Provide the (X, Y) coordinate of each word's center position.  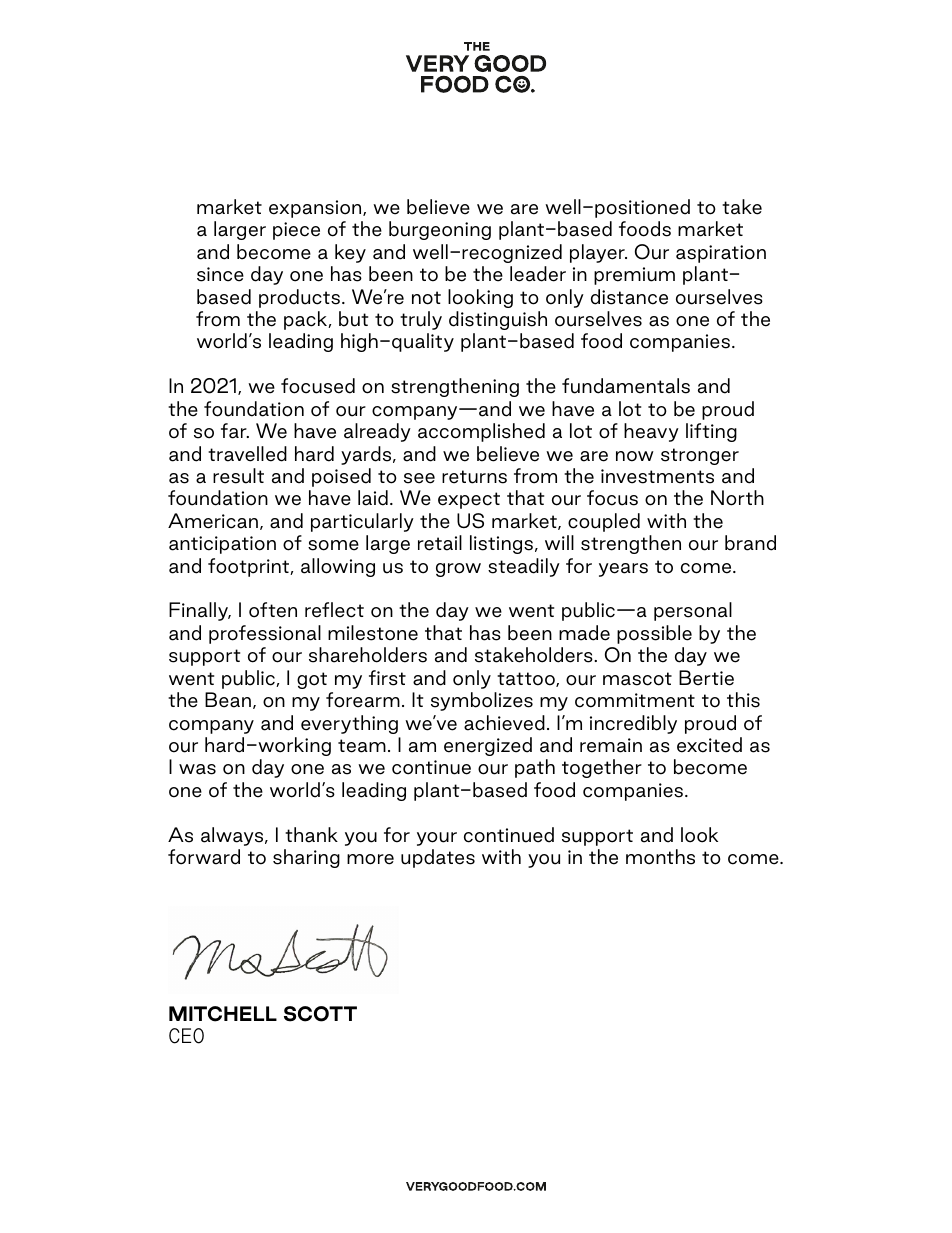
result (238, 476)
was (197, 769)
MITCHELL (223, 1014)
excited (709, 745)
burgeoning (440, 230)
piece (296, 231)
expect (469, 500)
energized (488, 746)
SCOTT (320, 1014)
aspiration (721, 254)
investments (657, 476)
